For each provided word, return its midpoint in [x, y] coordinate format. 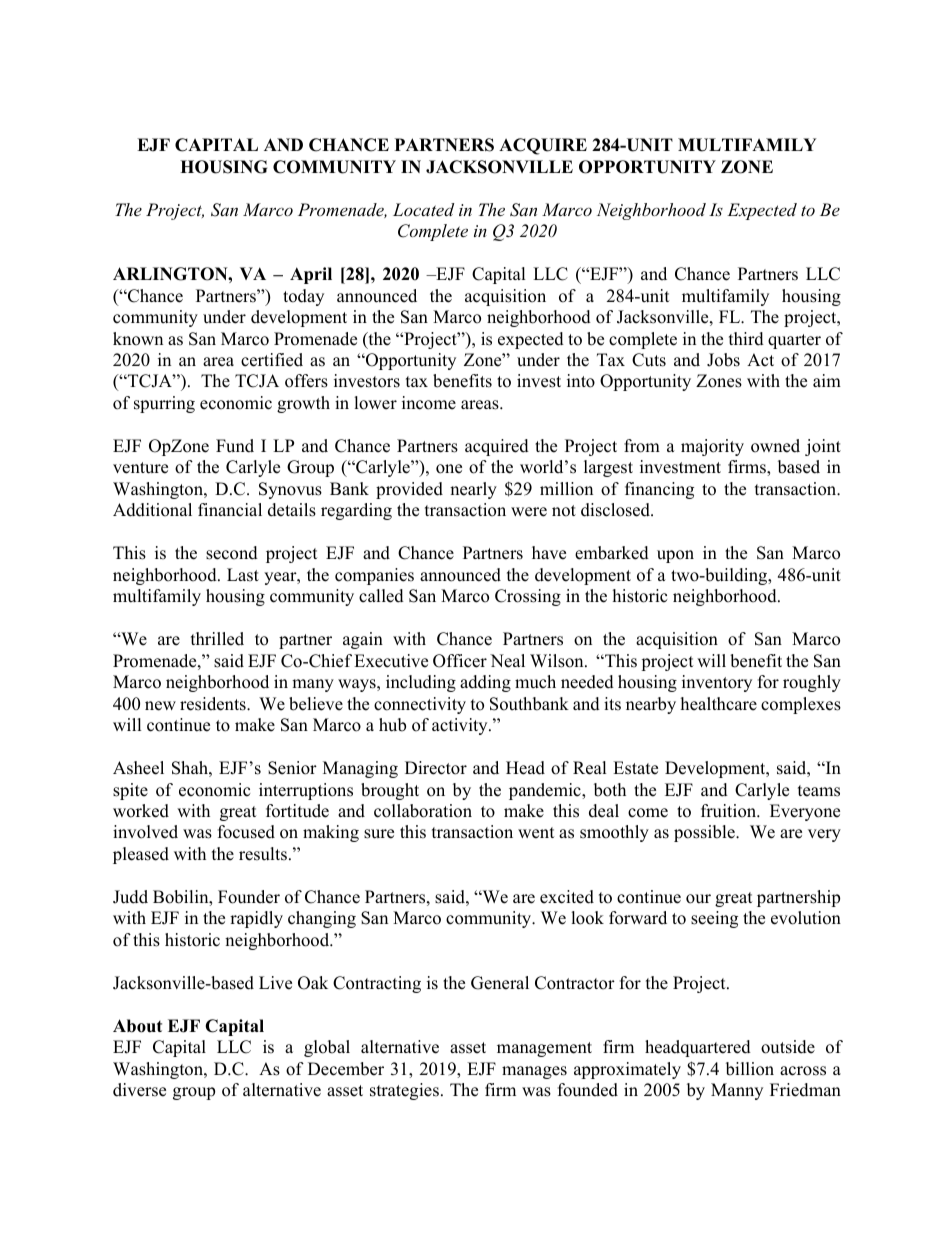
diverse [139, 1090]
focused [246, 832]
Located [423, 209]
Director [436, 768]
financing [659, 490]
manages [534, 1072]
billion [750, 1069]
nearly [473, 490]
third [746, 339]
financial [230, 510]
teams [819, 791]
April [311, 275]
